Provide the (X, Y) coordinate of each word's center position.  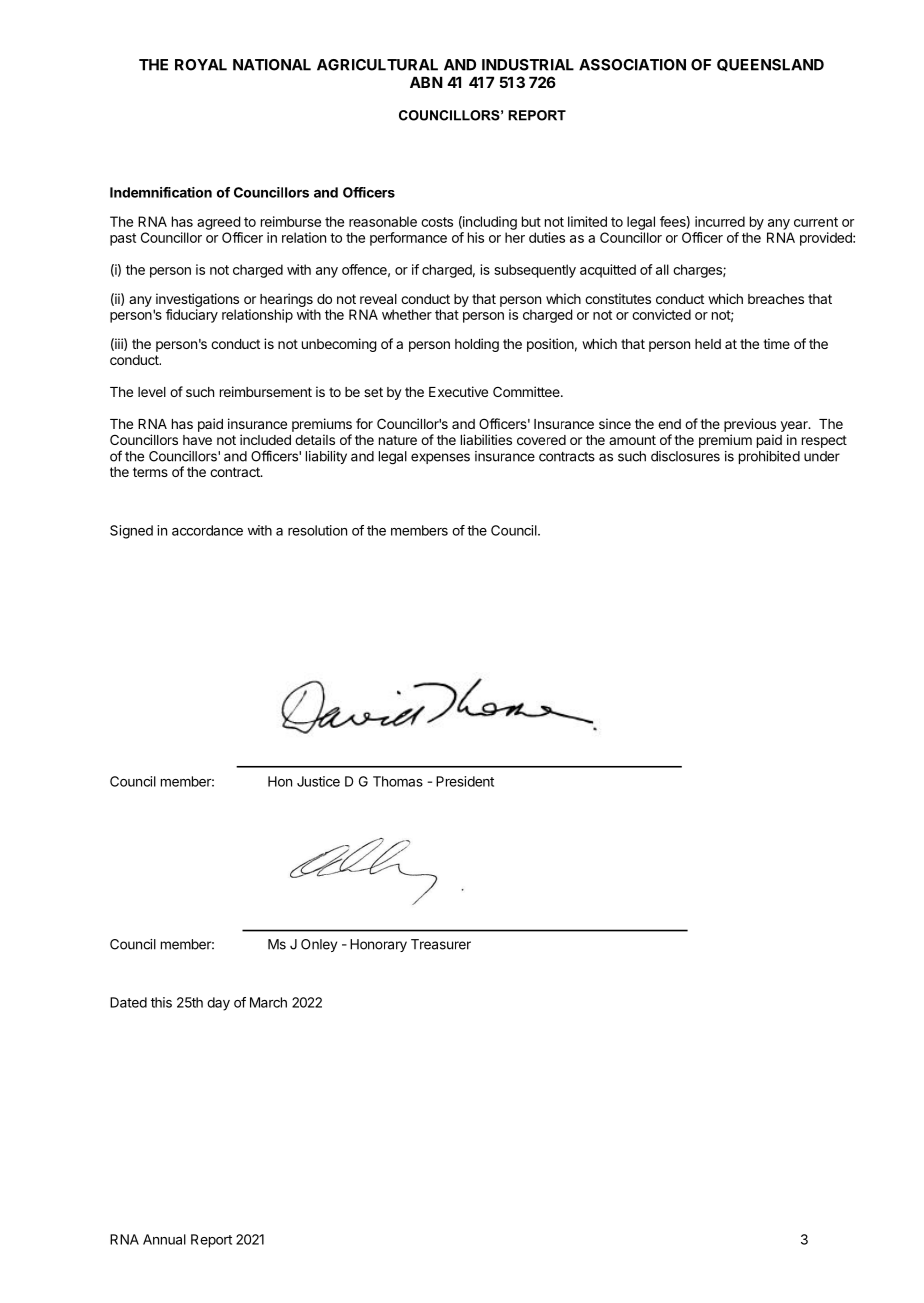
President (465, 781)
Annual (164, 1239)
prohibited (769, 457)
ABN (426, 82)
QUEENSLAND (770, 65)
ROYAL (201, 65)
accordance (207, 530)
